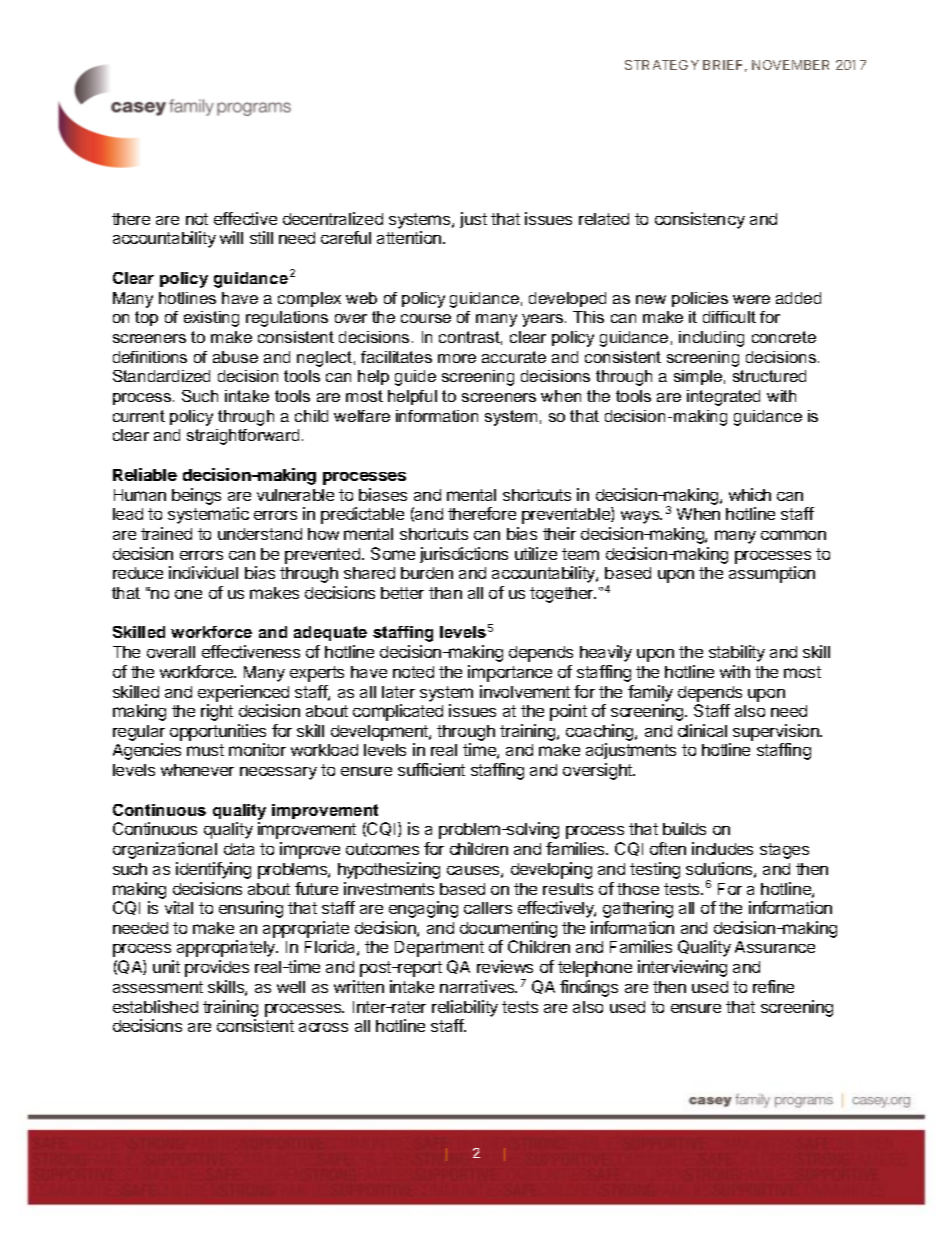 Image resolution: width=952 pixels, height=1233 pixels. I want to click on reliability, so click(465, 1008).
